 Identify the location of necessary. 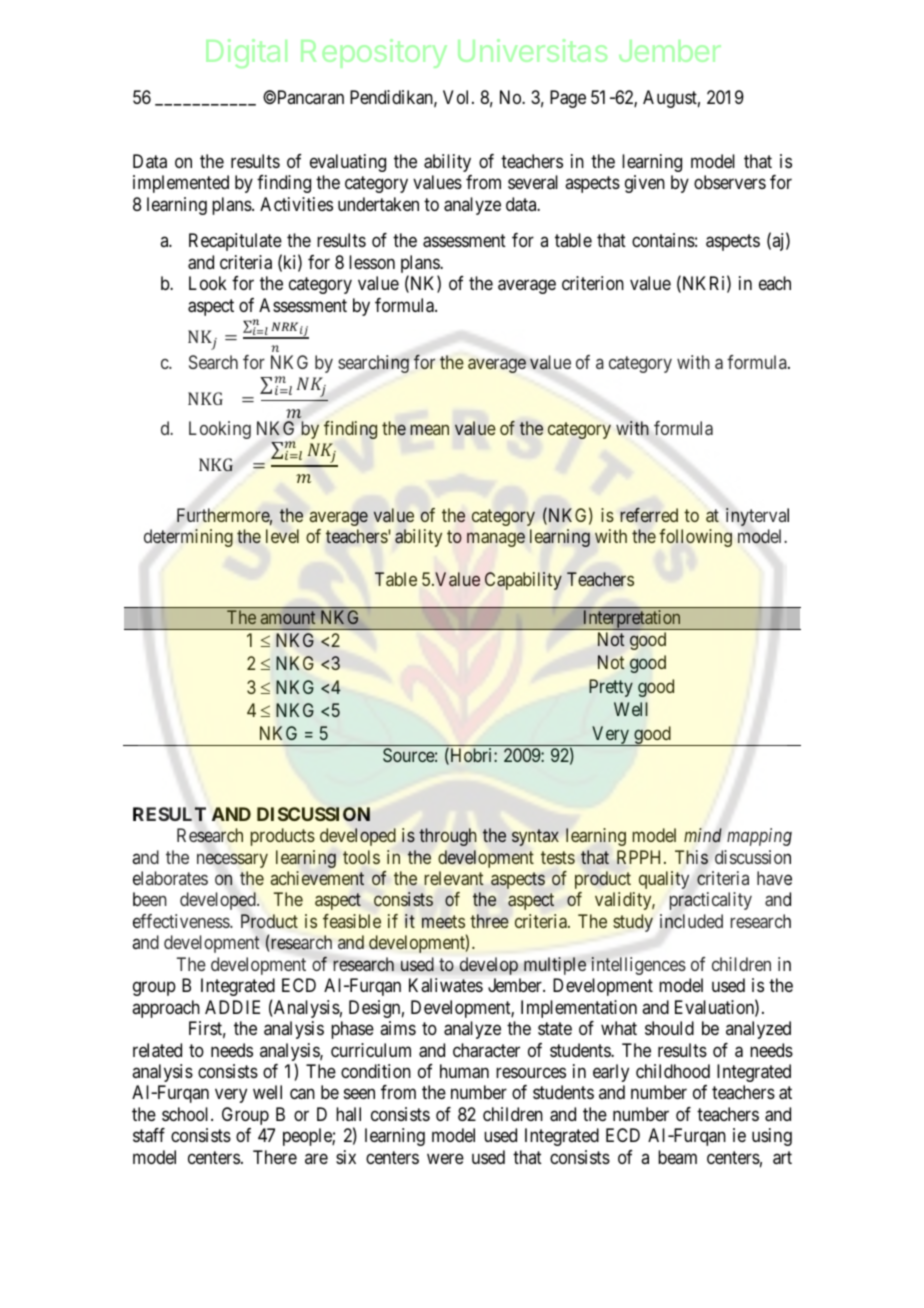
(232, 860).
